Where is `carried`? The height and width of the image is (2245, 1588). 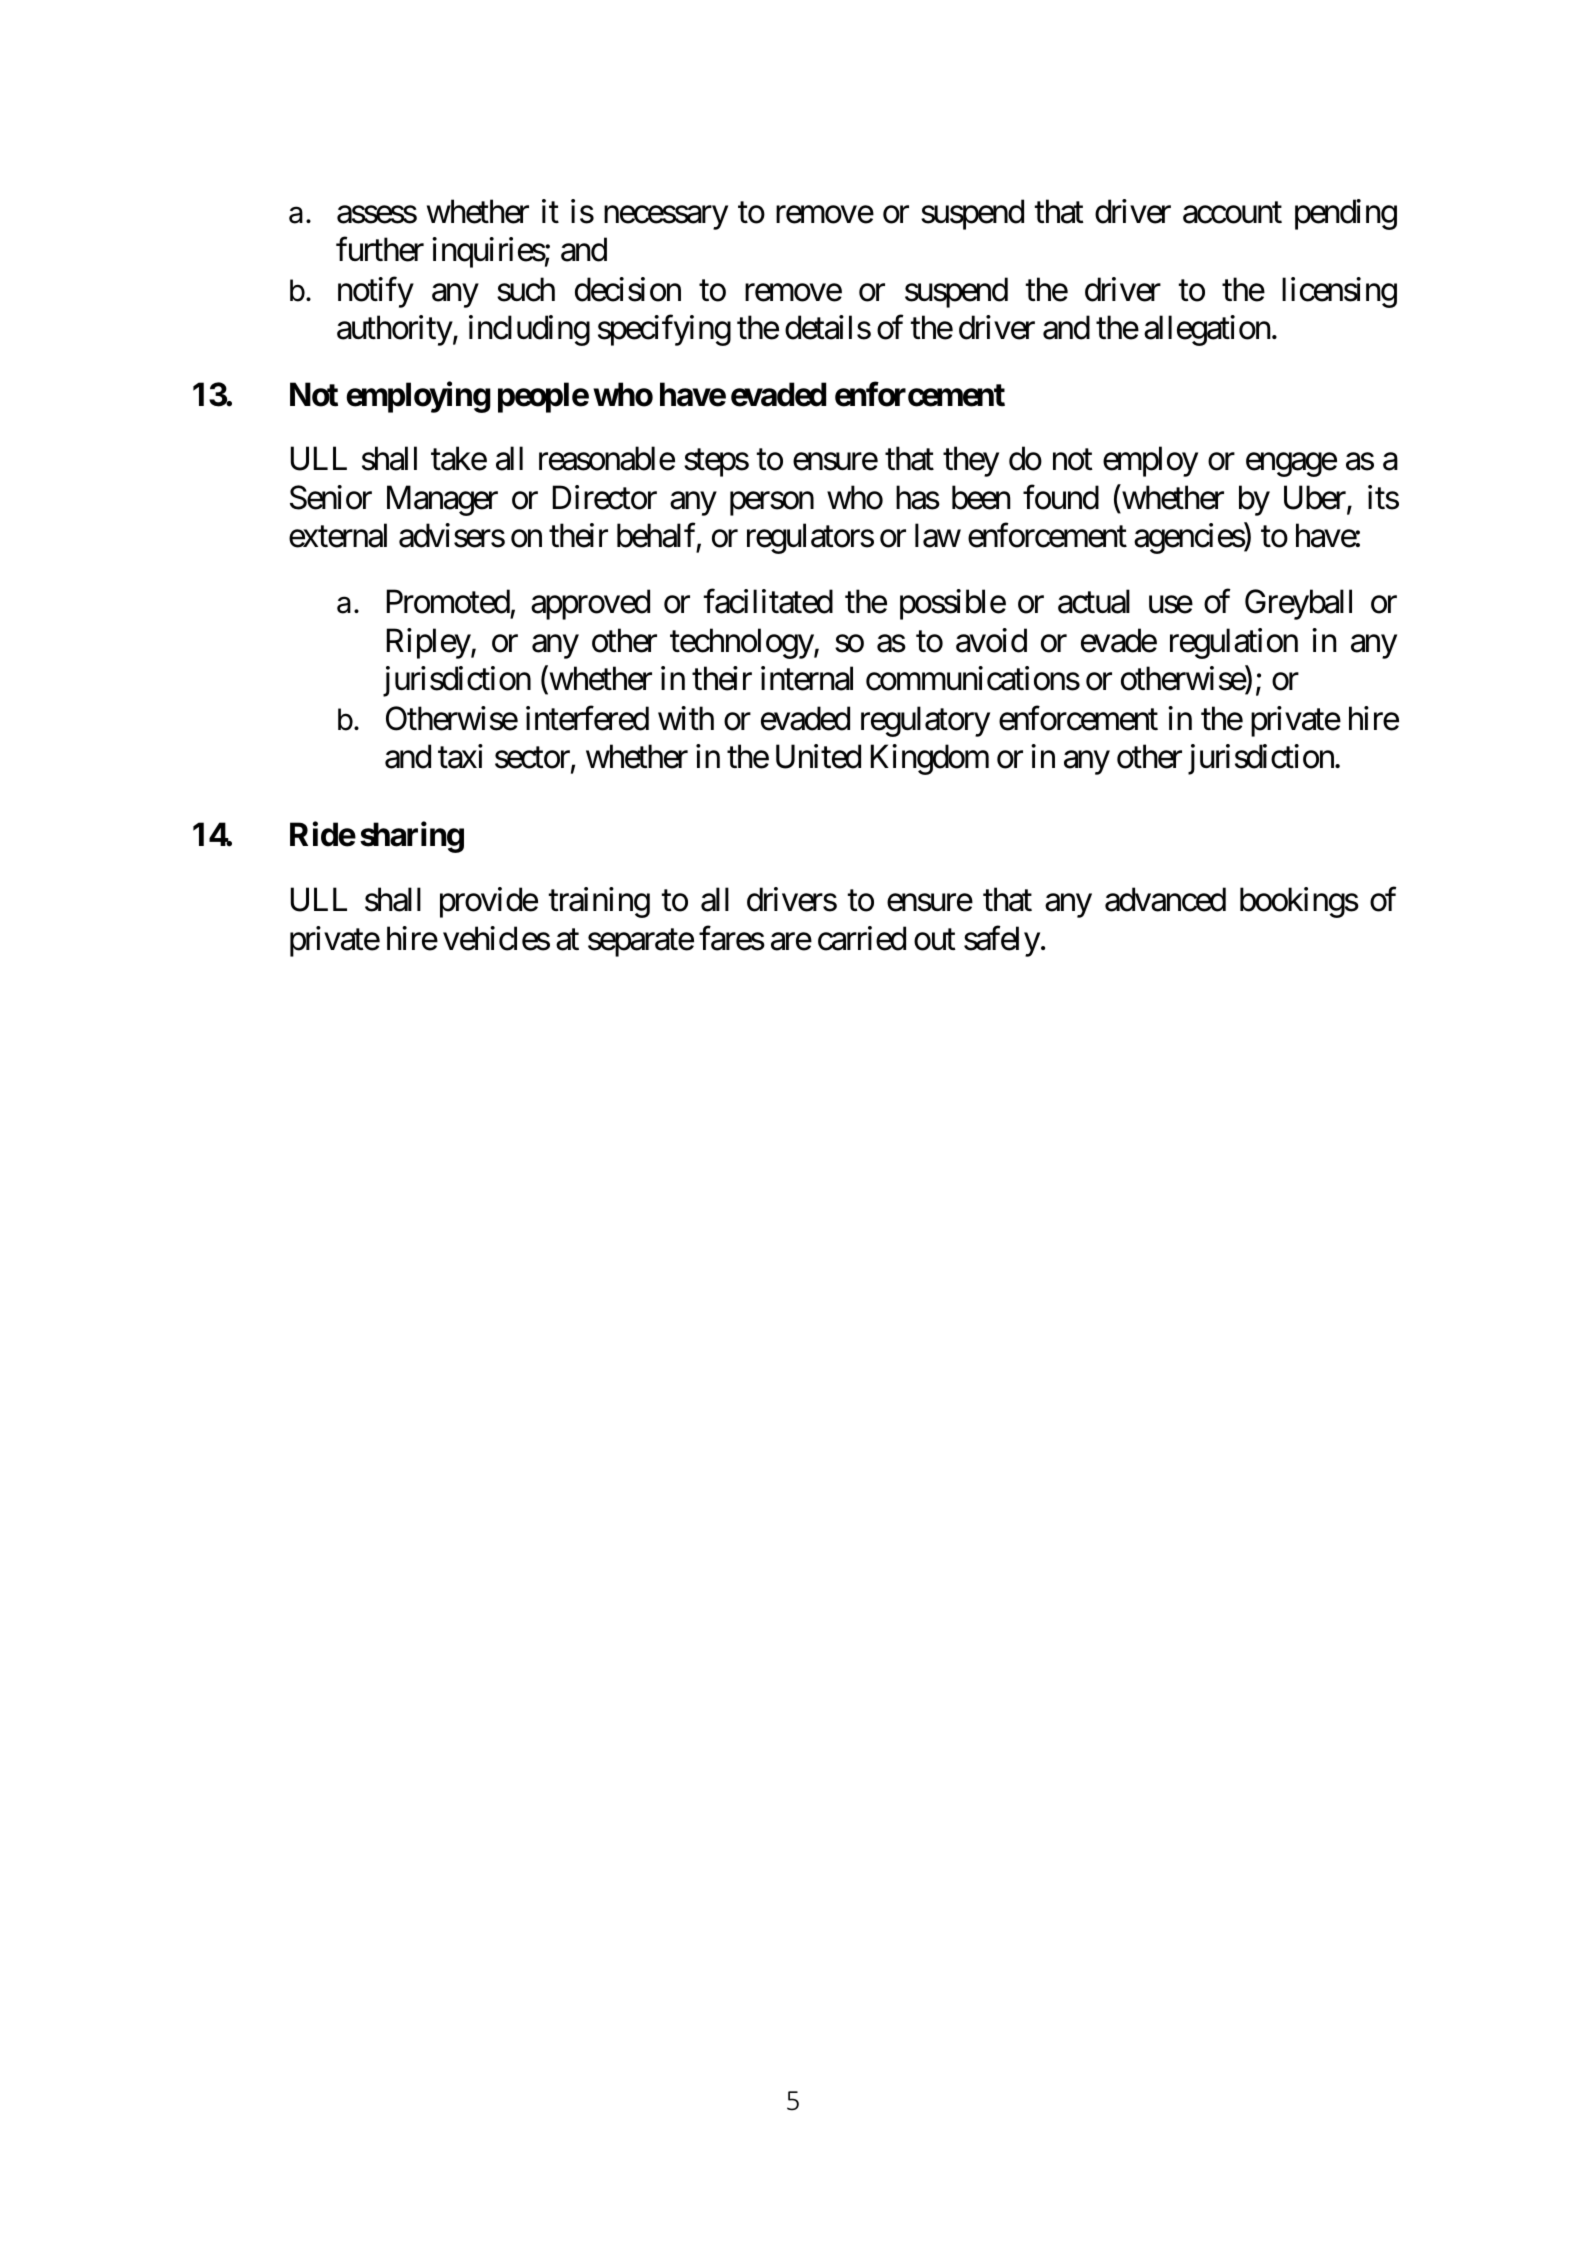 carried is located at coordinates (862, 938).
